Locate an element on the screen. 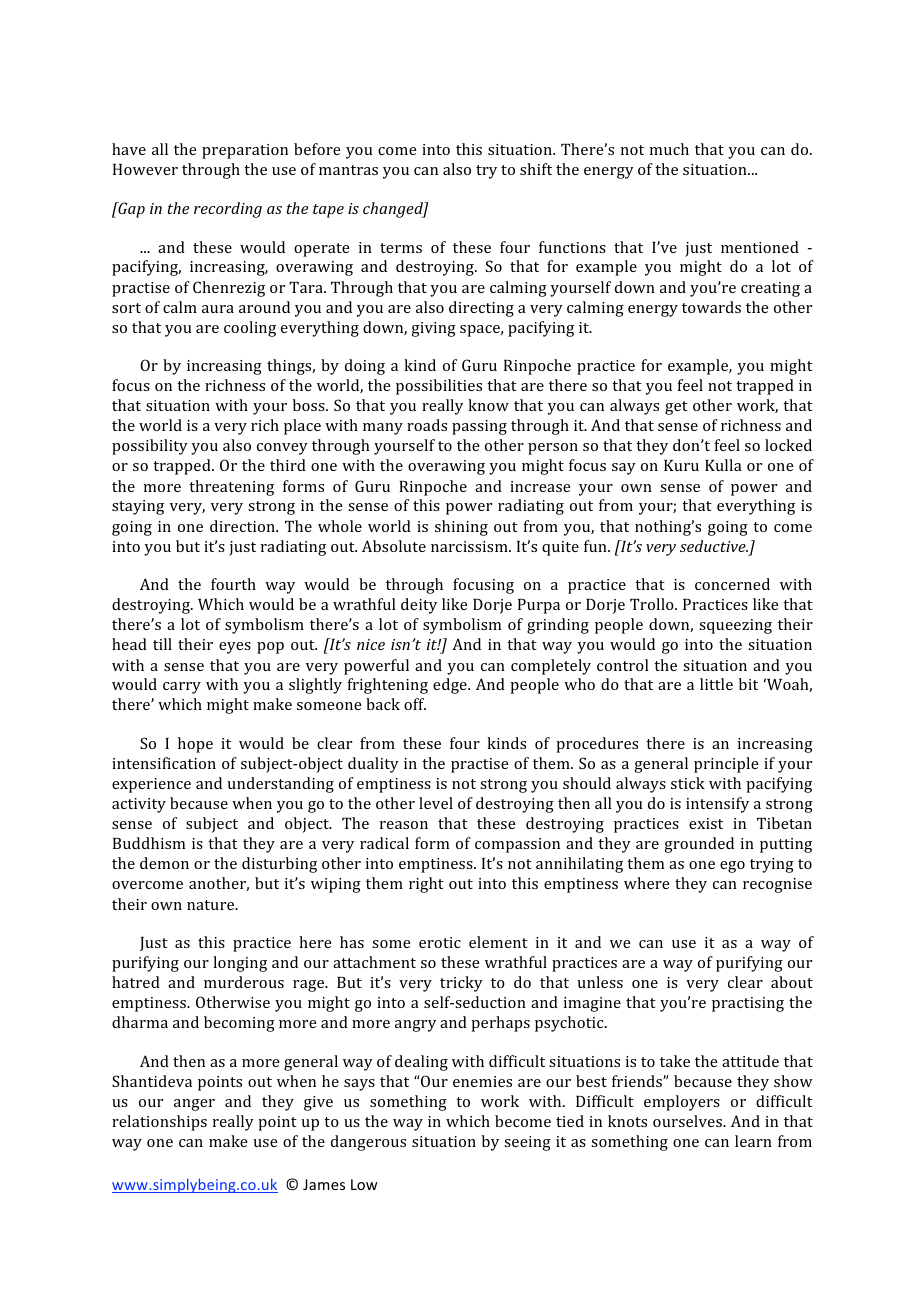 This screenshot has width=924, height=1308. little is located at coordinates (716, 684).
